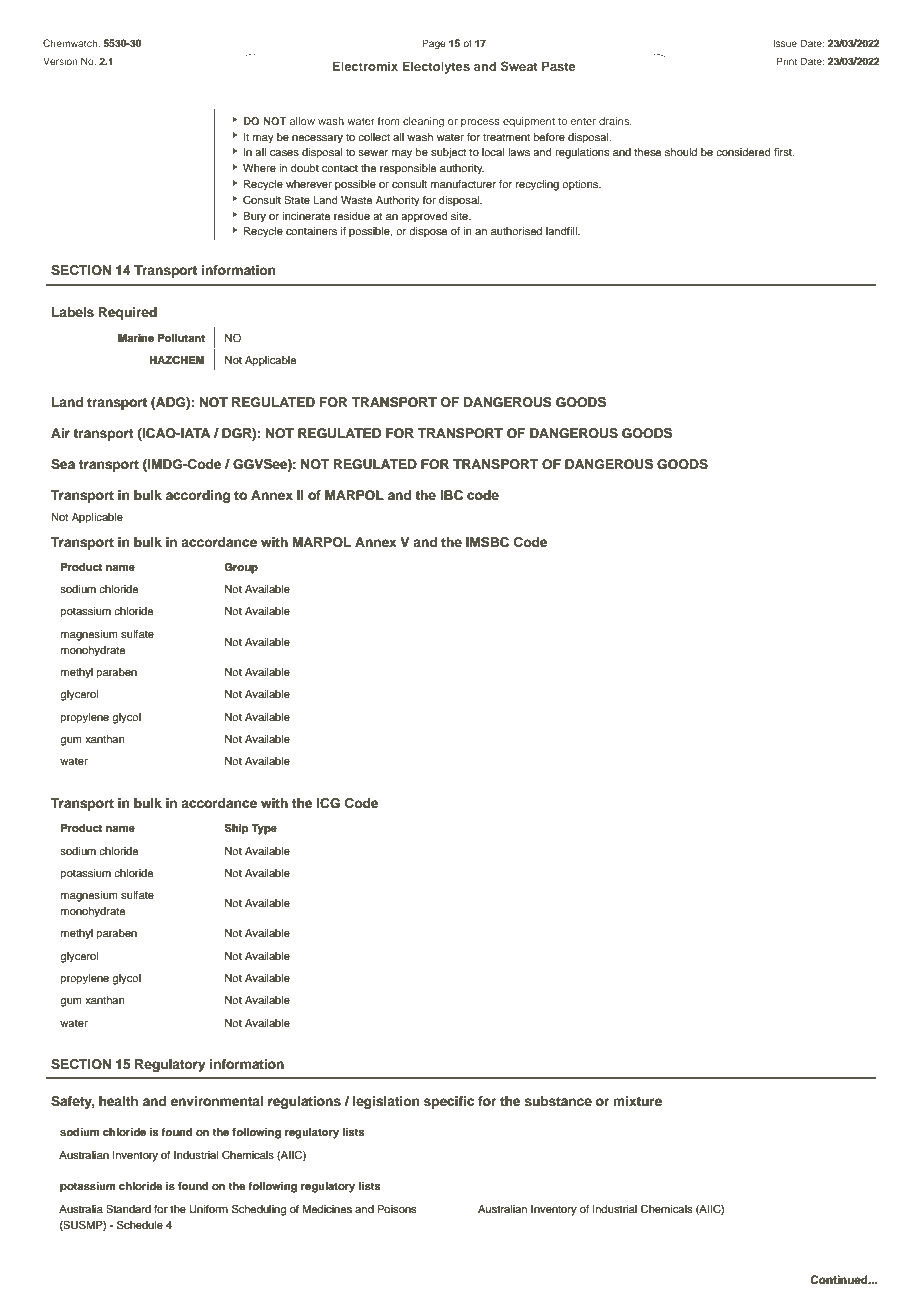 The height and width of the document is (1308, 924). I want to click on Group, so click(241, 568).
